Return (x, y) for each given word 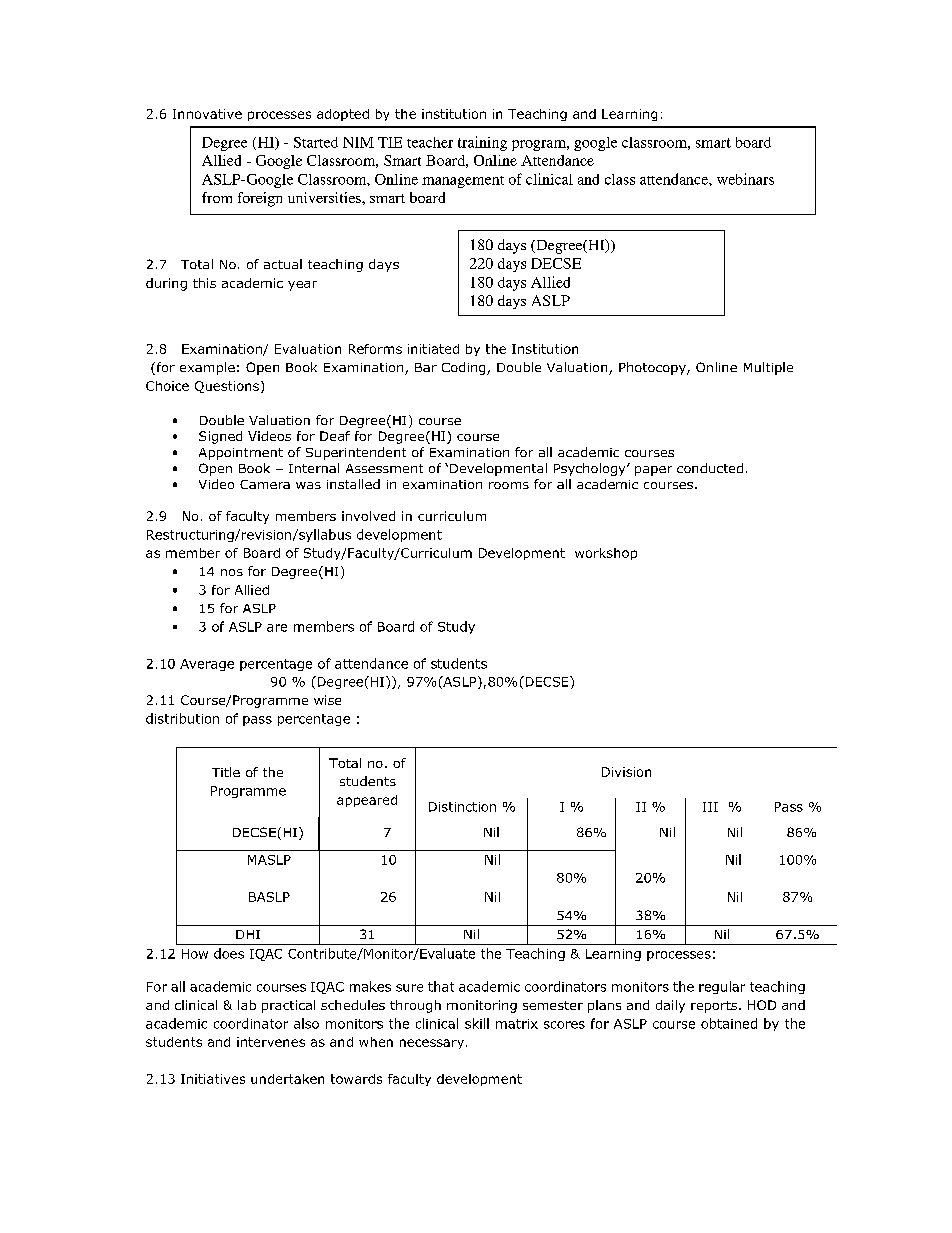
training (482, 143)
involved (368, 516)
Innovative (207, 114)
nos (232, 572)
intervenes (271, 1042)
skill (477, 1023)
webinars (745, 179)
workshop (606, 554)
